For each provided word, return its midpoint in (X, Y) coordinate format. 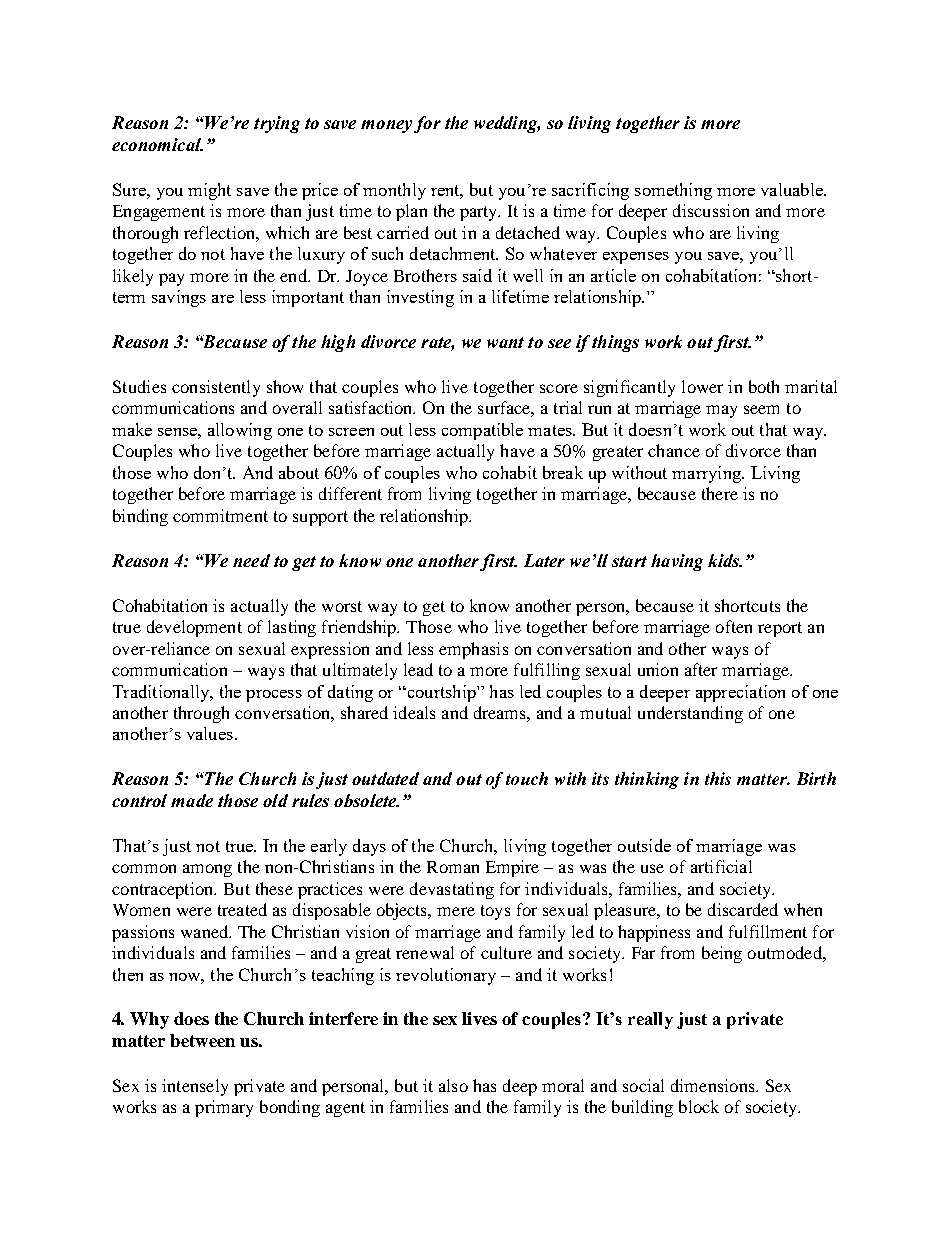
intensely (195, 1087)
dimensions (714, 1085)
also (453, 1085)
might (209, 191)
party (480, 213)
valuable (793, 189)
